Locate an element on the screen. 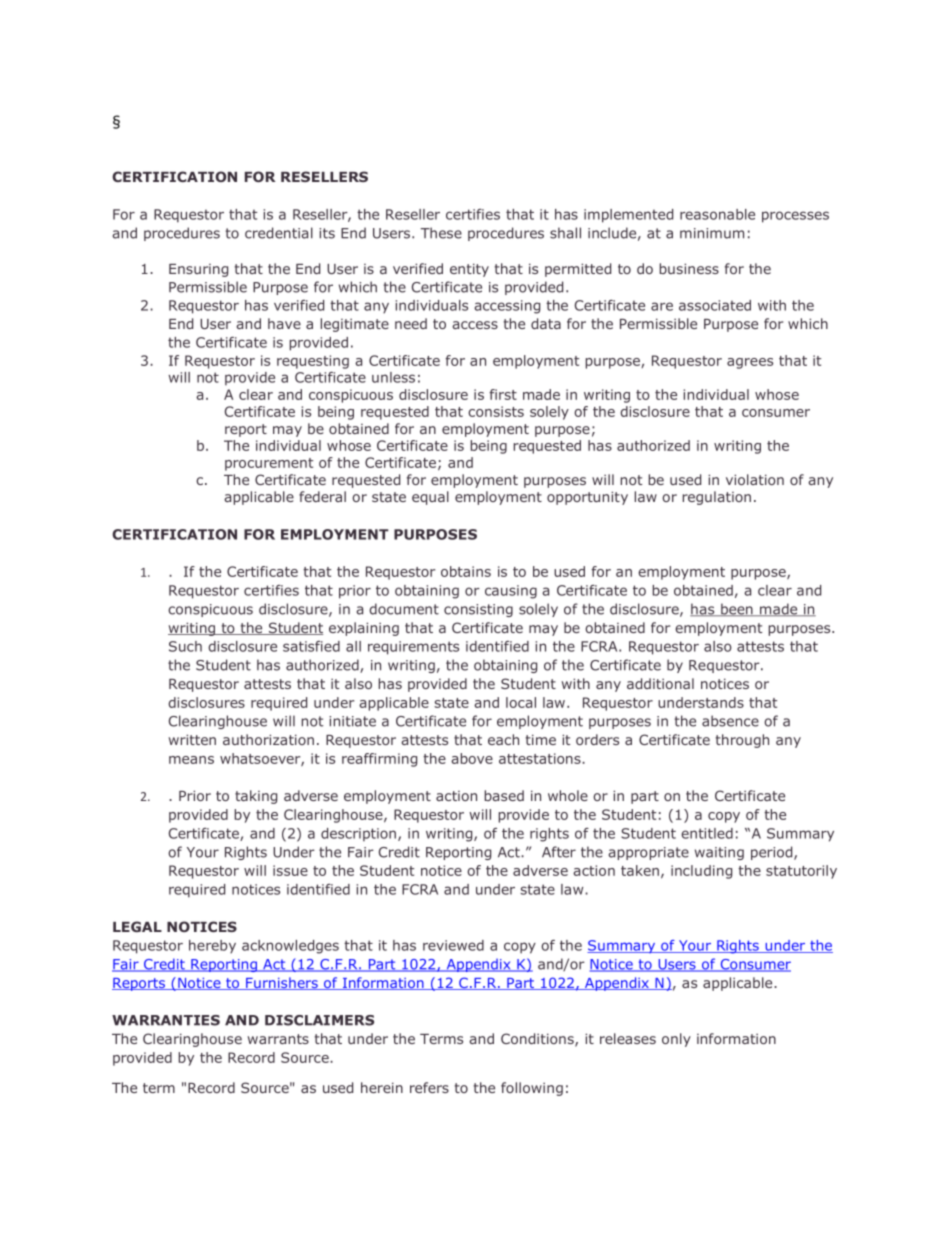  minimum is located at coordinates (712, 233).
